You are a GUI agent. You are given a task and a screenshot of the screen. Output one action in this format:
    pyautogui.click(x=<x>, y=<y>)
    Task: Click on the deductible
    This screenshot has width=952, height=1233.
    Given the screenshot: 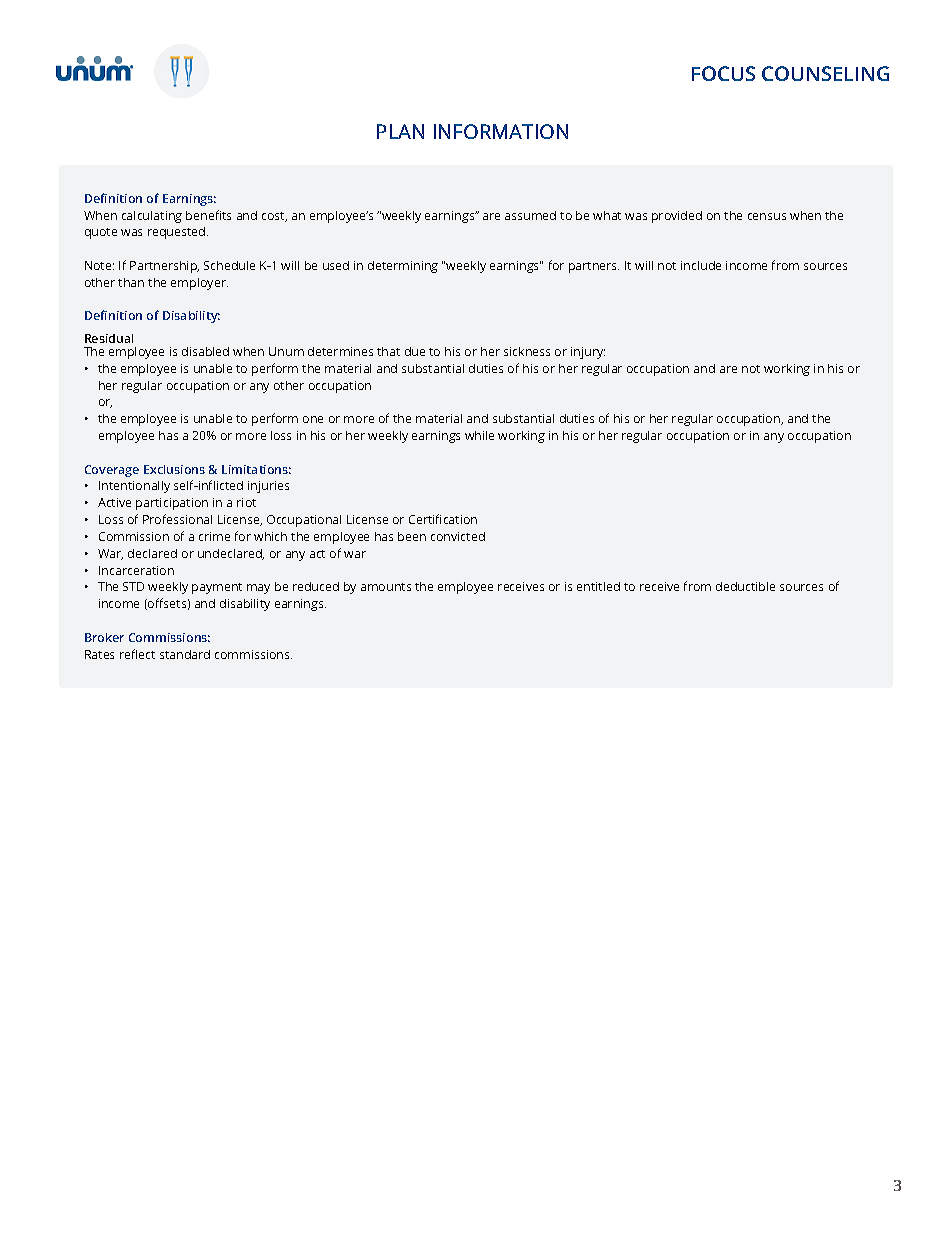 What is the action you would take?
    pyautogui.click(x=745, y=586)
